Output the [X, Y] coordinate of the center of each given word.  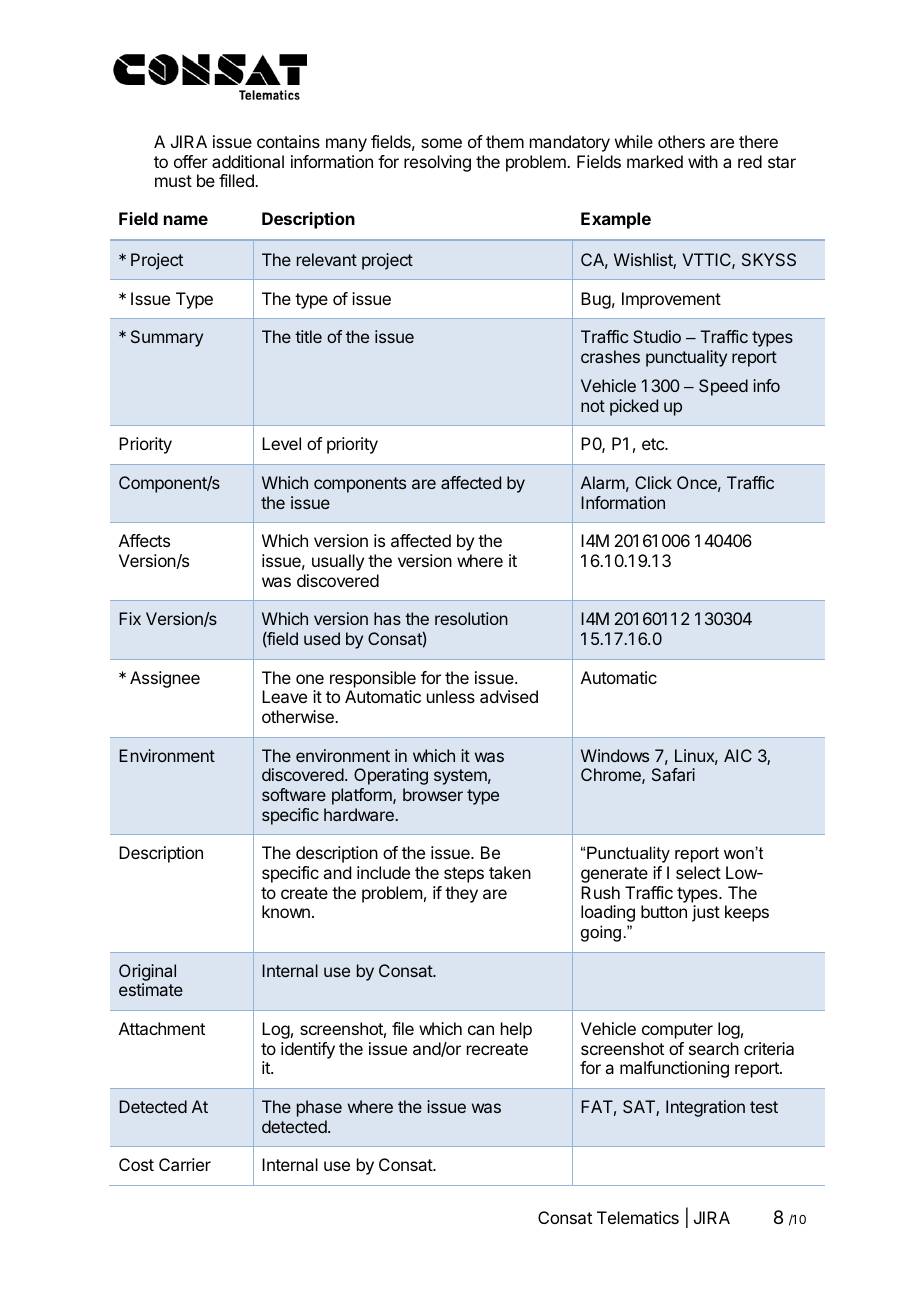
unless [451, 696]
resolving [437, 163]
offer [191, 161]
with [703, 161]
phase [319, 1108]
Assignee [165, 679]
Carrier [185, 1164]
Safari [673, 774]
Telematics [638, 1217]
